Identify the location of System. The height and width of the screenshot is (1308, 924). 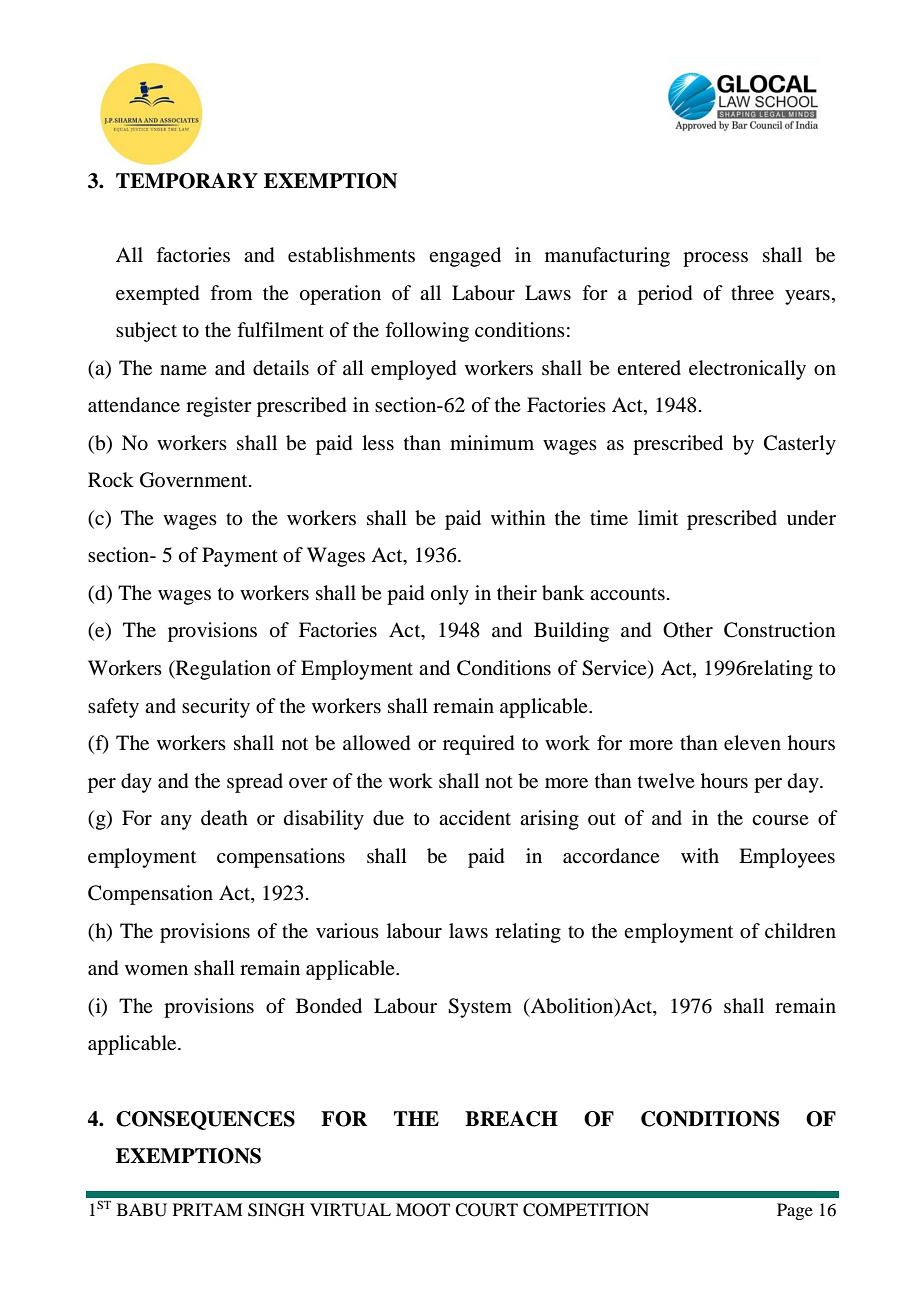
(480, 1008).
